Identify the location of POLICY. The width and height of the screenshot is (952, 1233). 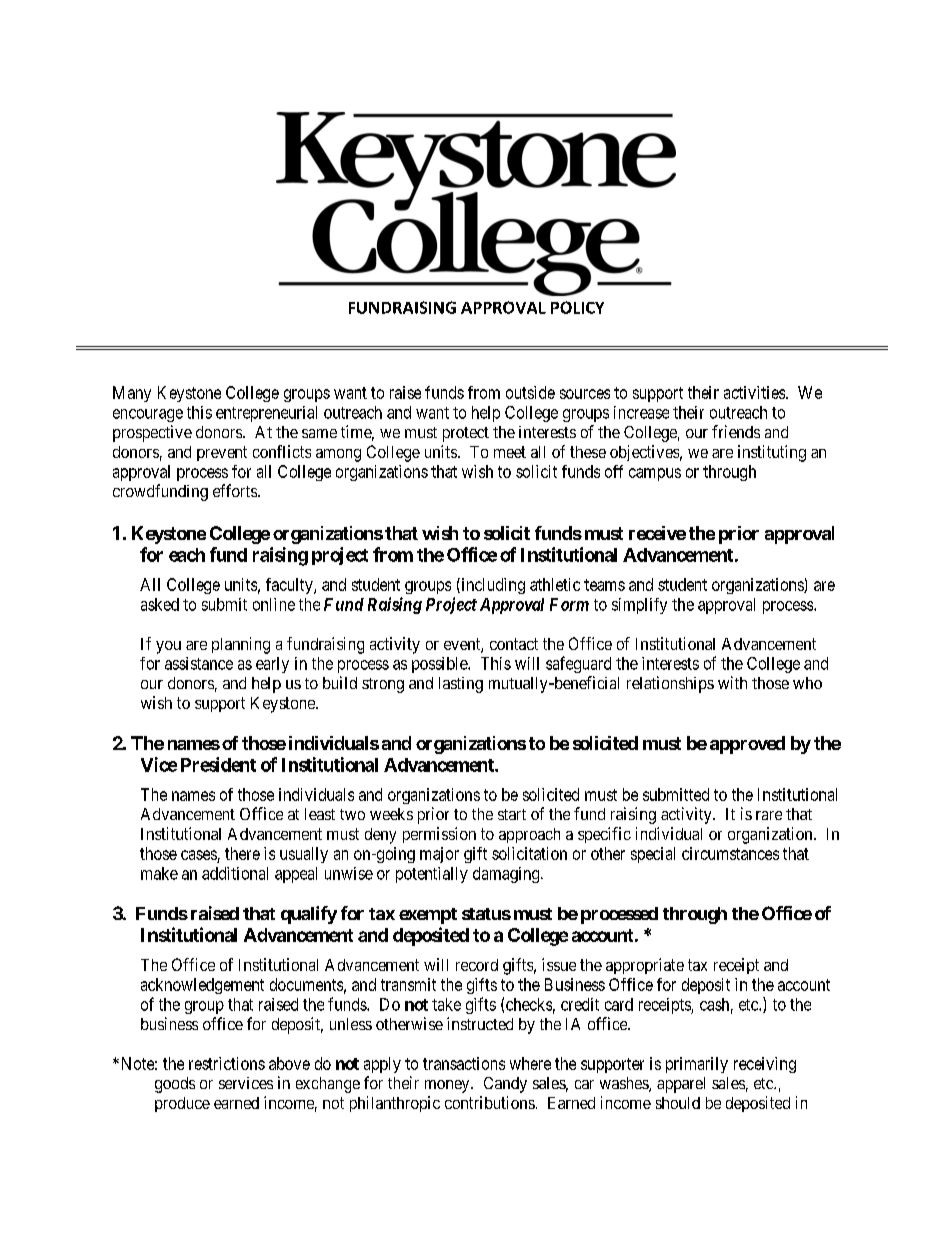
(577, 307).
